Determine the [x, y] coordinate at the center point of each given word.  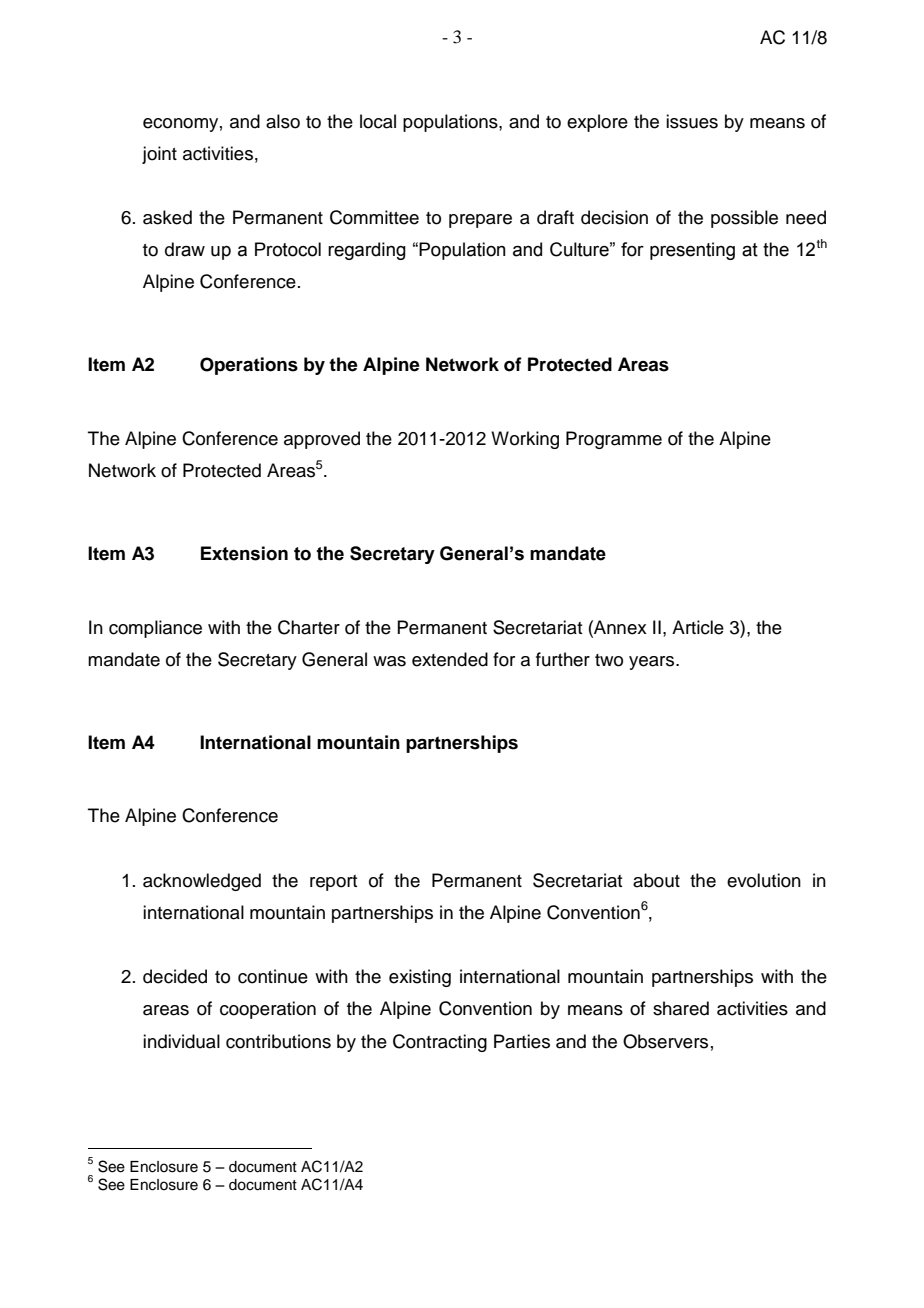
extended [450, 659]
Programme [614, 440]
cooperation [268, 1010]
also [283, 121]
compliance [155, 629]
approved [322, 440]
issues [692, 121]
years [653, 663]
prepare [480, 221]
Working [525, 440]
